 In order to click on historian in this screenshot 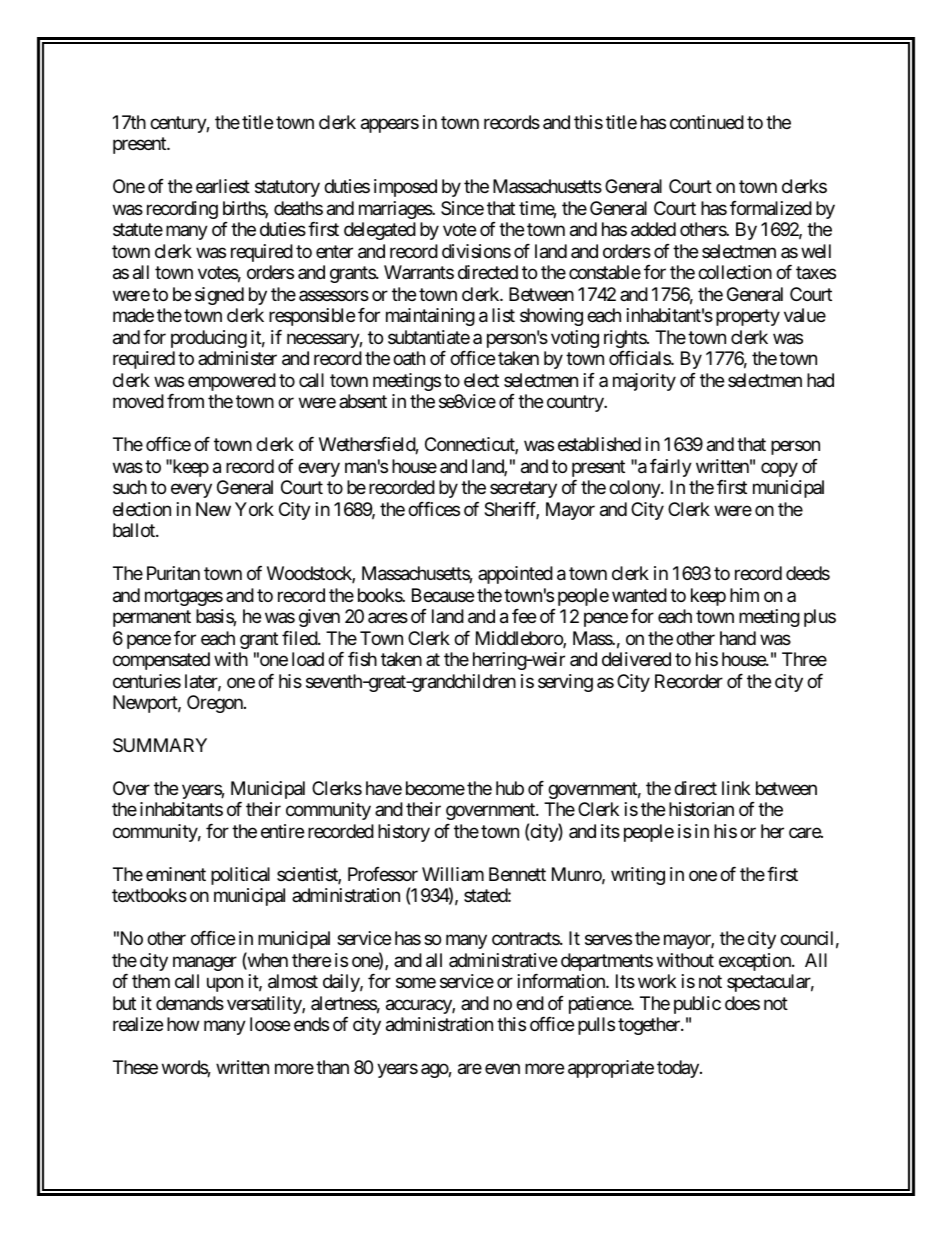, I will do `click(701, 809)`.
